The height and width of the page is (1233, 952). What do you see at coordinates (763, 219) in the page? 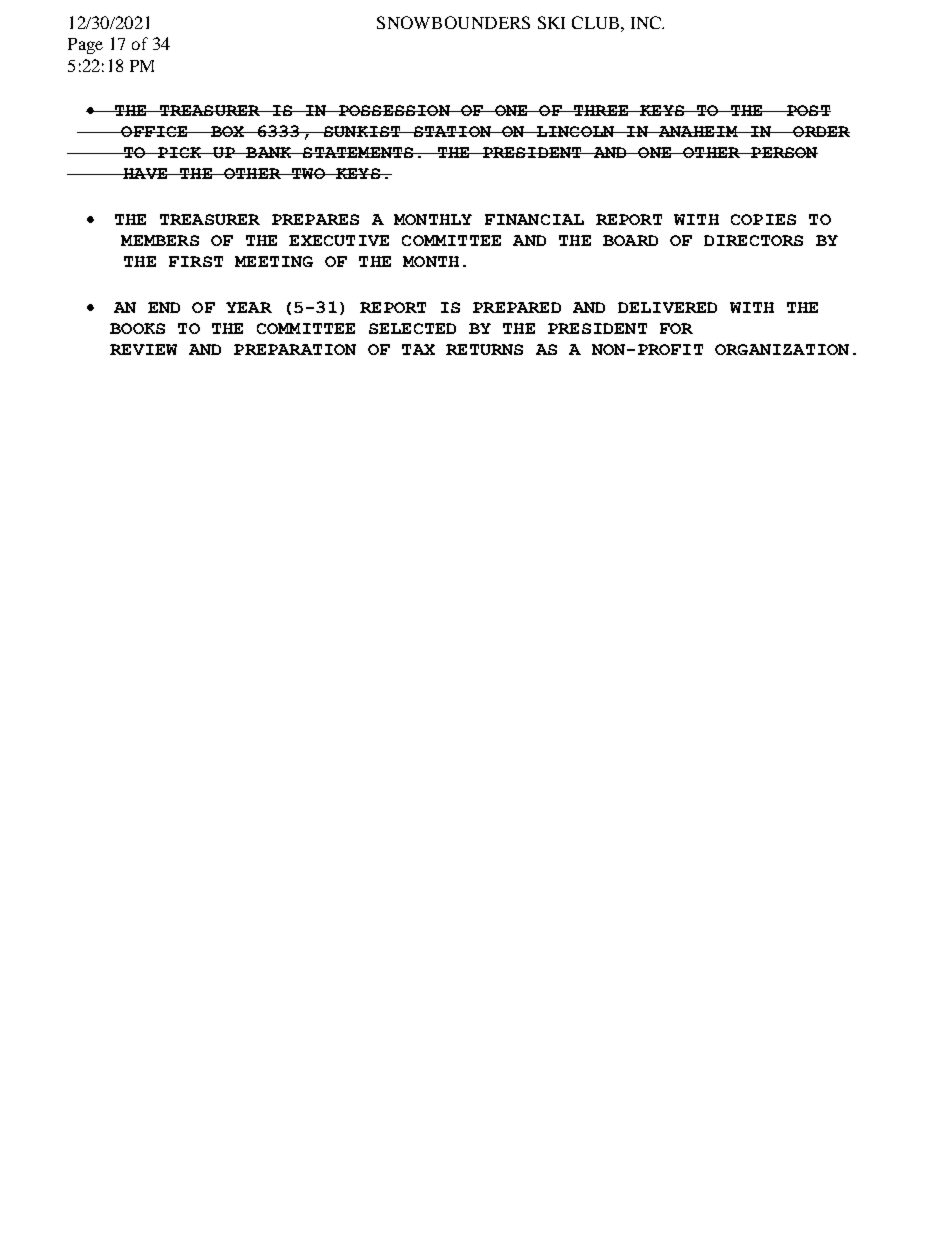
I see `COPIES` at bounding box center [763, 219].
